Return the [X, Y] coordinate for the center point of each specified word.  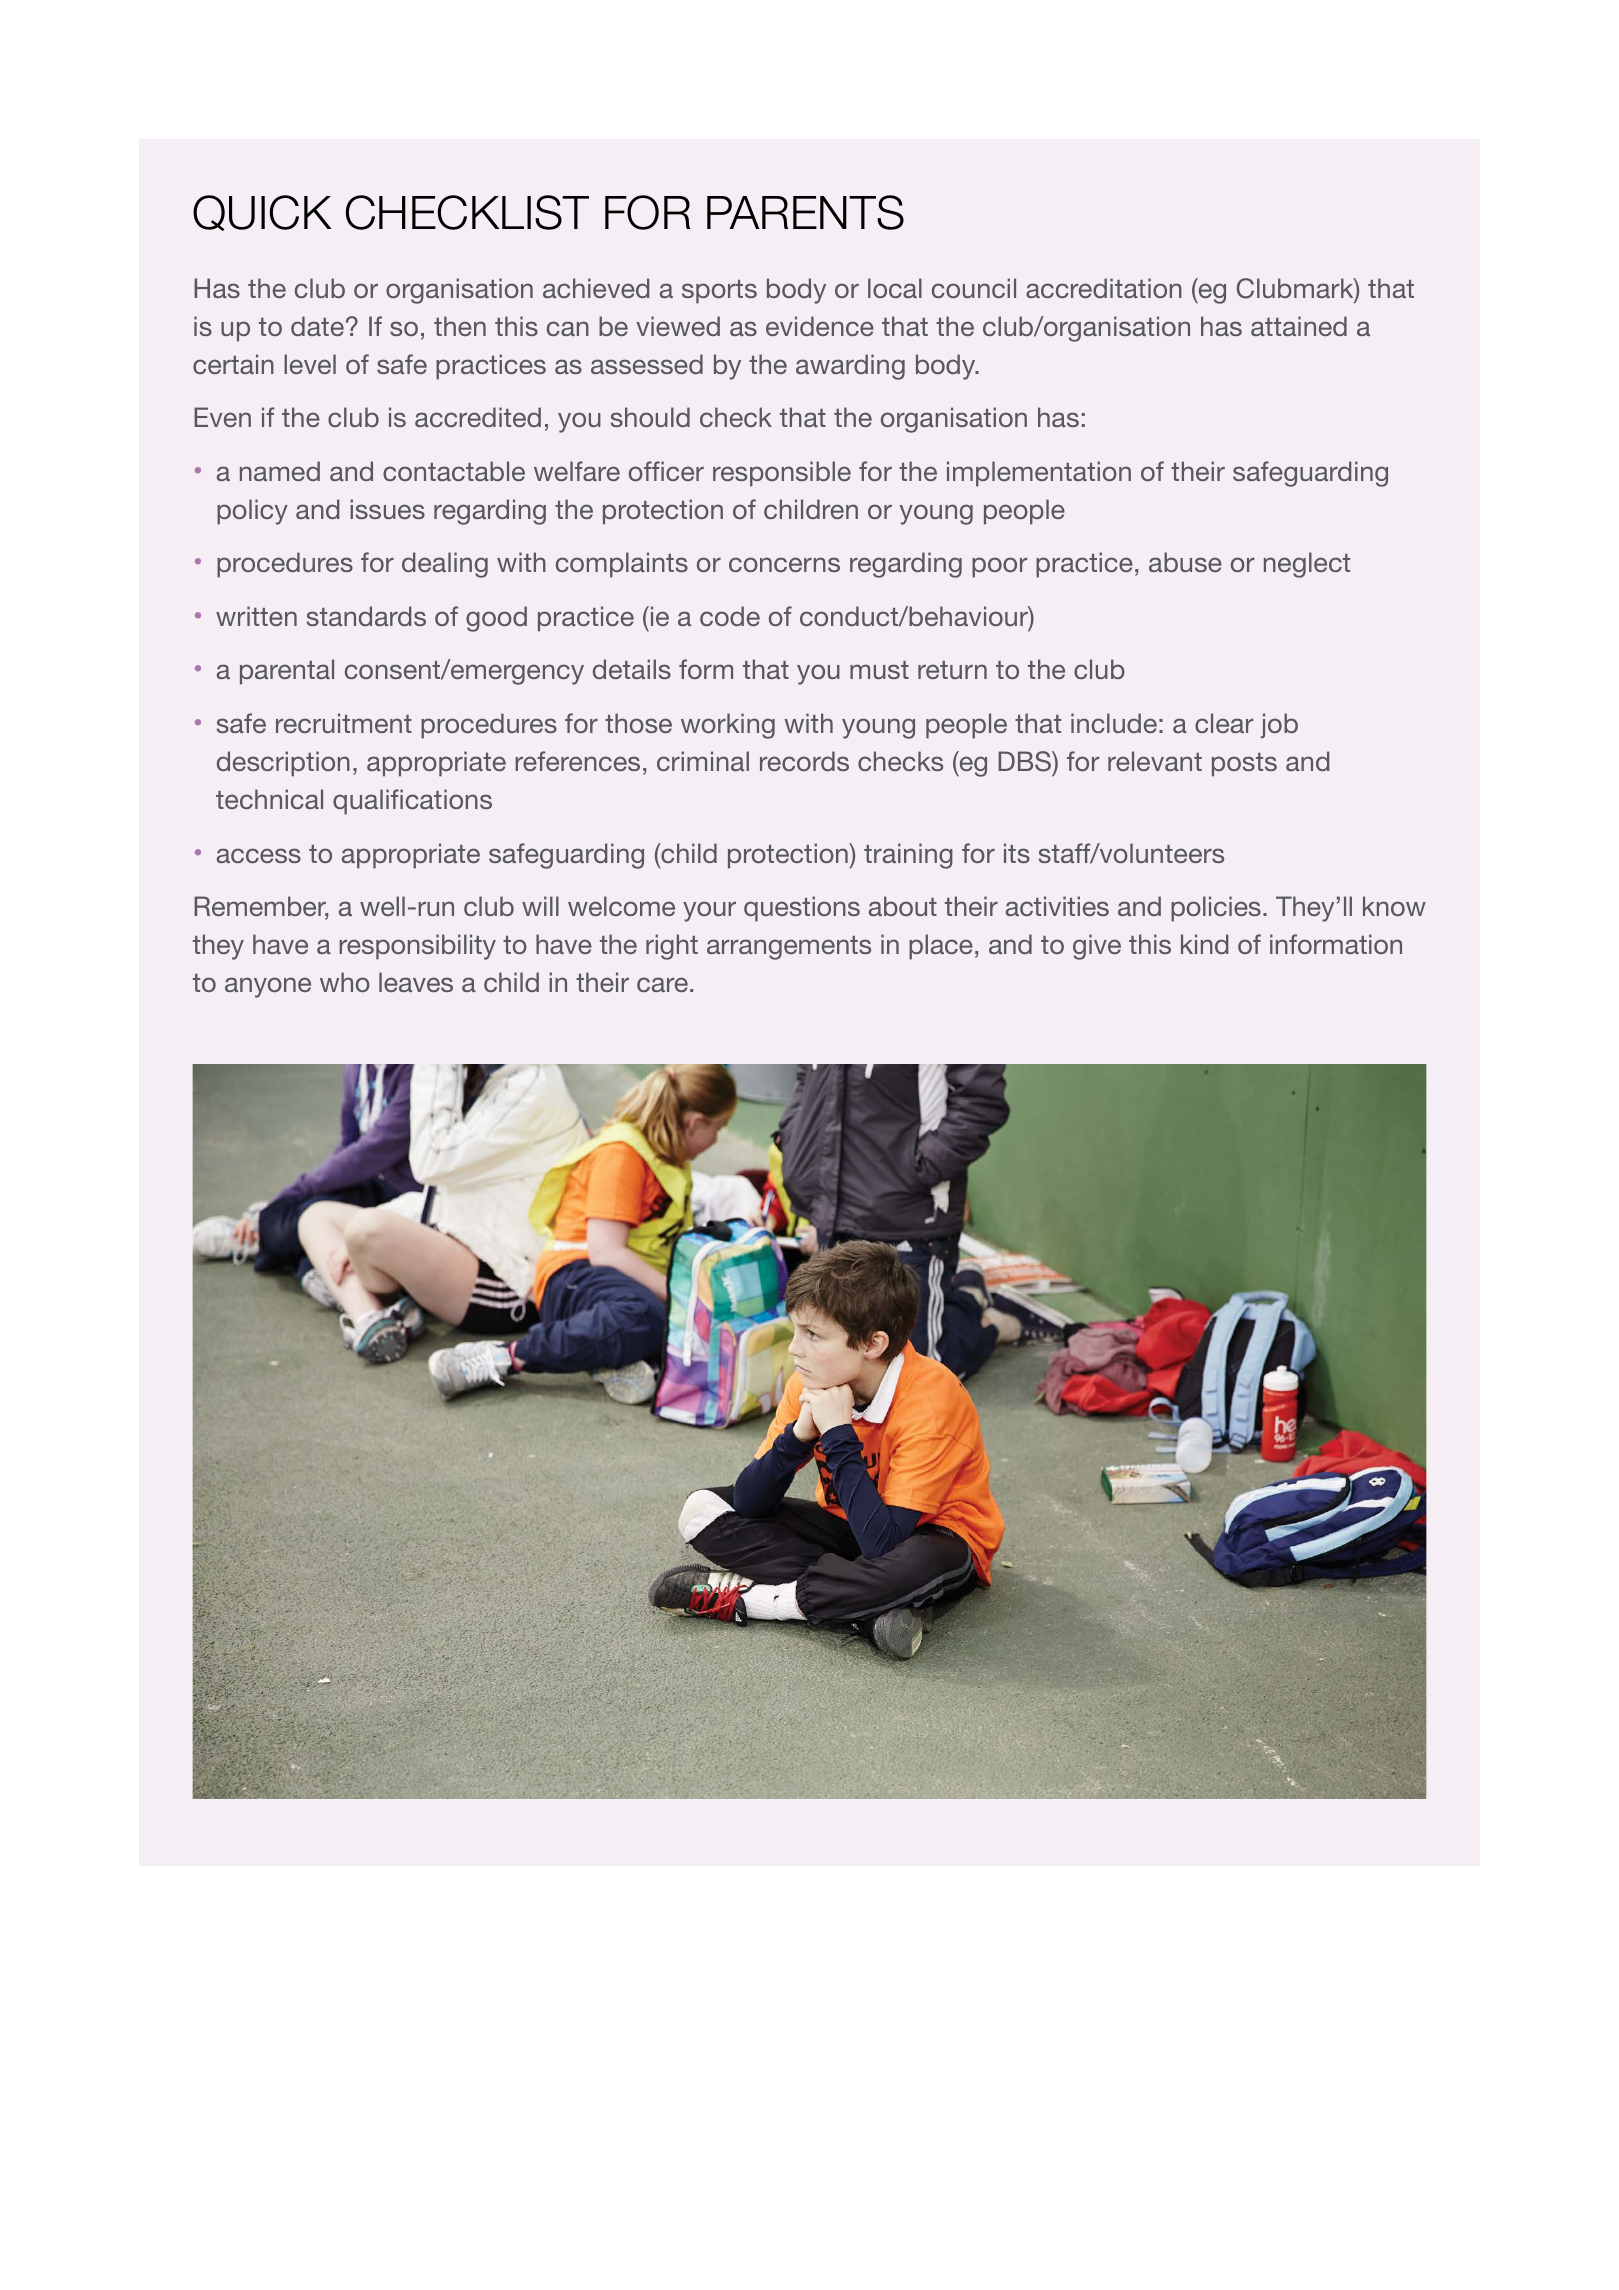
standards [366, 616]
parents [805, 212]
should [650, 417]
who [345, 982]
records [804, 761]
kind [1204, 944]
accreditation [1104, 288]
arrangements [789, 948]
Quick [262, 213]
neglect [1307, 565]
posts [1244, 765]
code [730, 616]
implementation [1039, 474]
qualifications [412, 802]
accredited [478, 417]
